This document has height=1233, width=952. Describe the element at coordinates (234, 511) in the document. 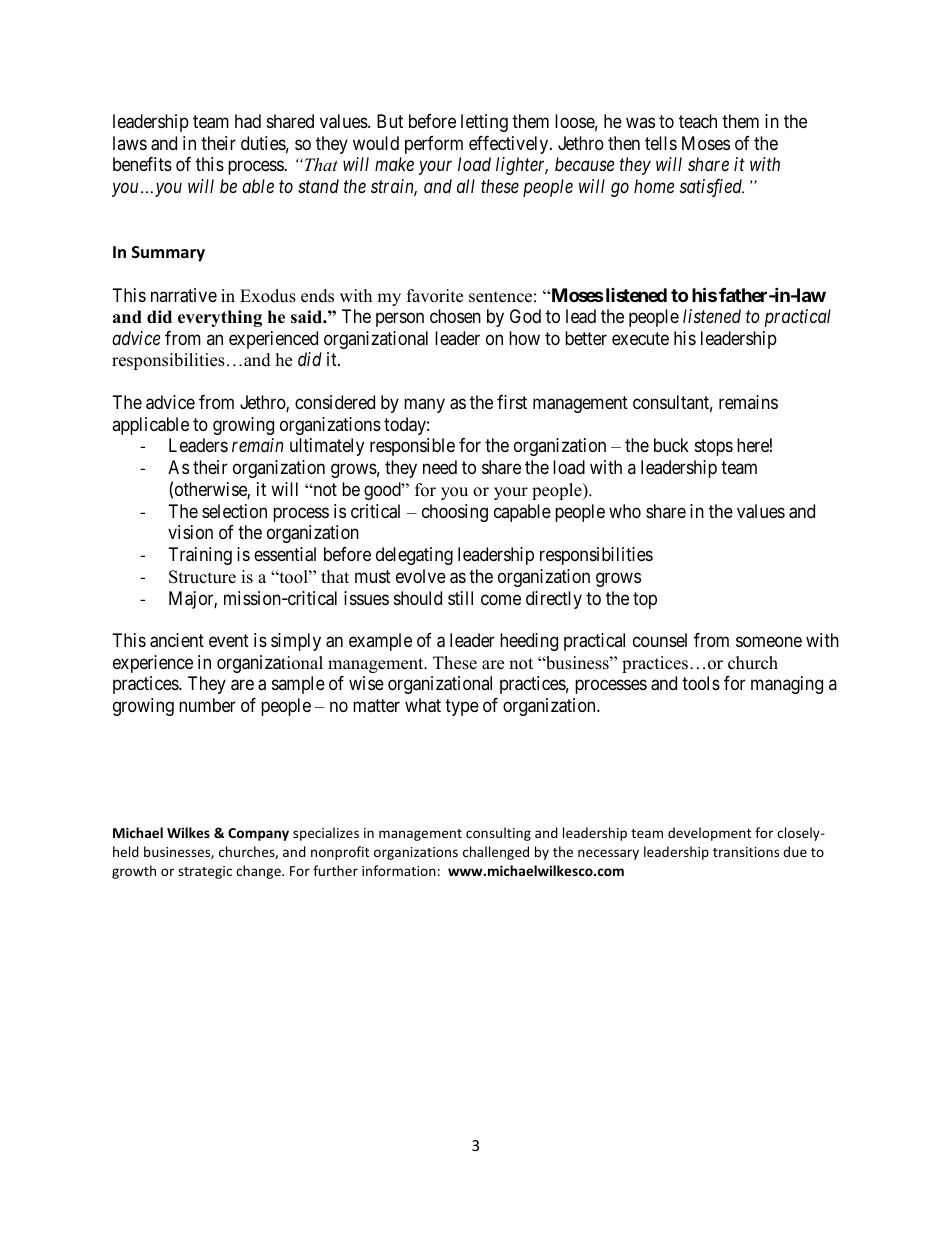

I see `selection` at that location.
